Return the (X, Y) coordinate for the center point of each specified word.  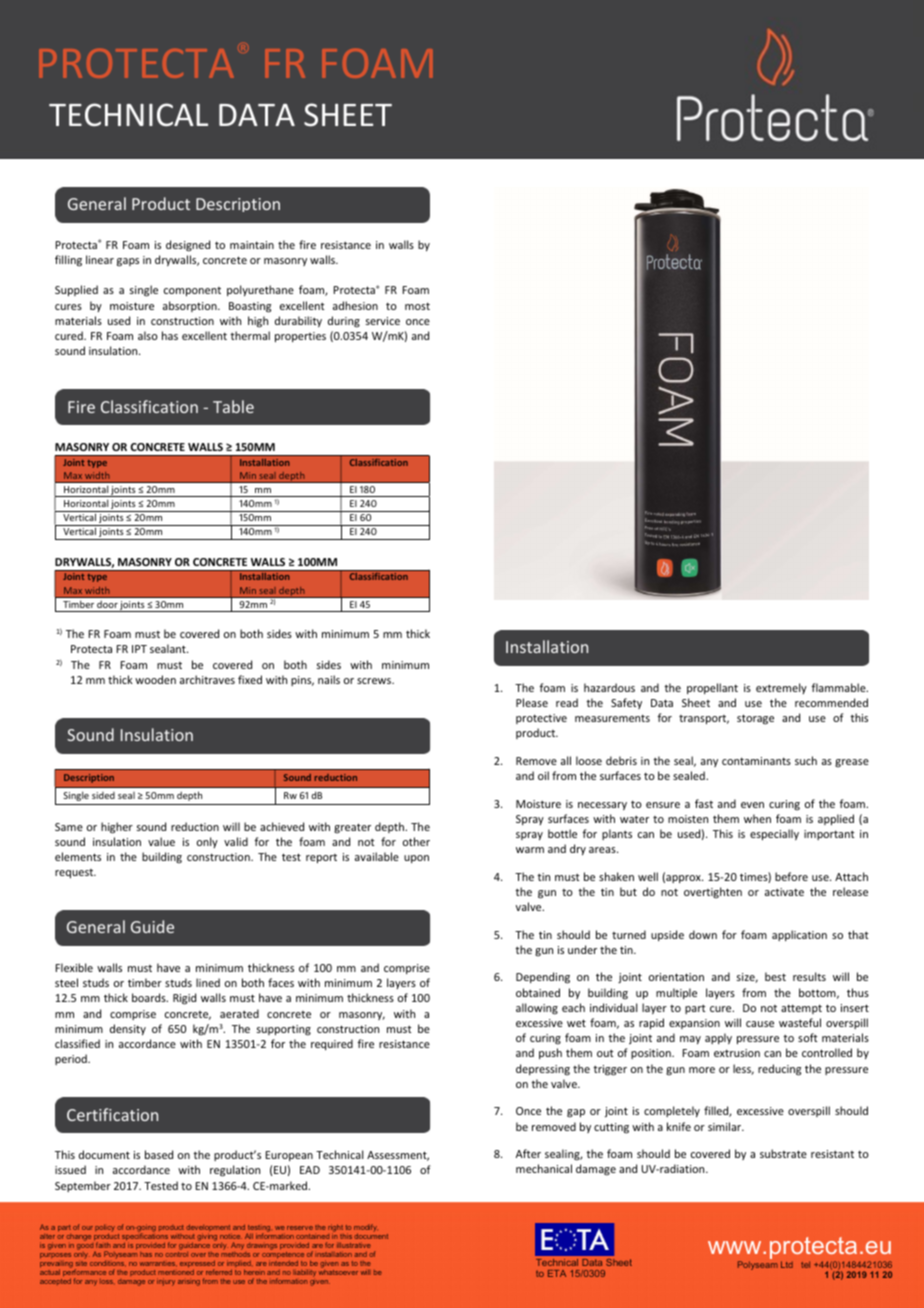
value (161, 841)
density (128, 1029)
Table (233, 406)
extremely (781, 688)
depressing (543, 1069)
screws (375, 681)
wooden (155, 679)
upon (416, 859)
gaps (128, 262)
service (383, 321)
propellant (712, 688)
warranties (158, 1264)
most (417, 306)
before (791, 876)
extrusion (737, 1053)
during (344, 322)
